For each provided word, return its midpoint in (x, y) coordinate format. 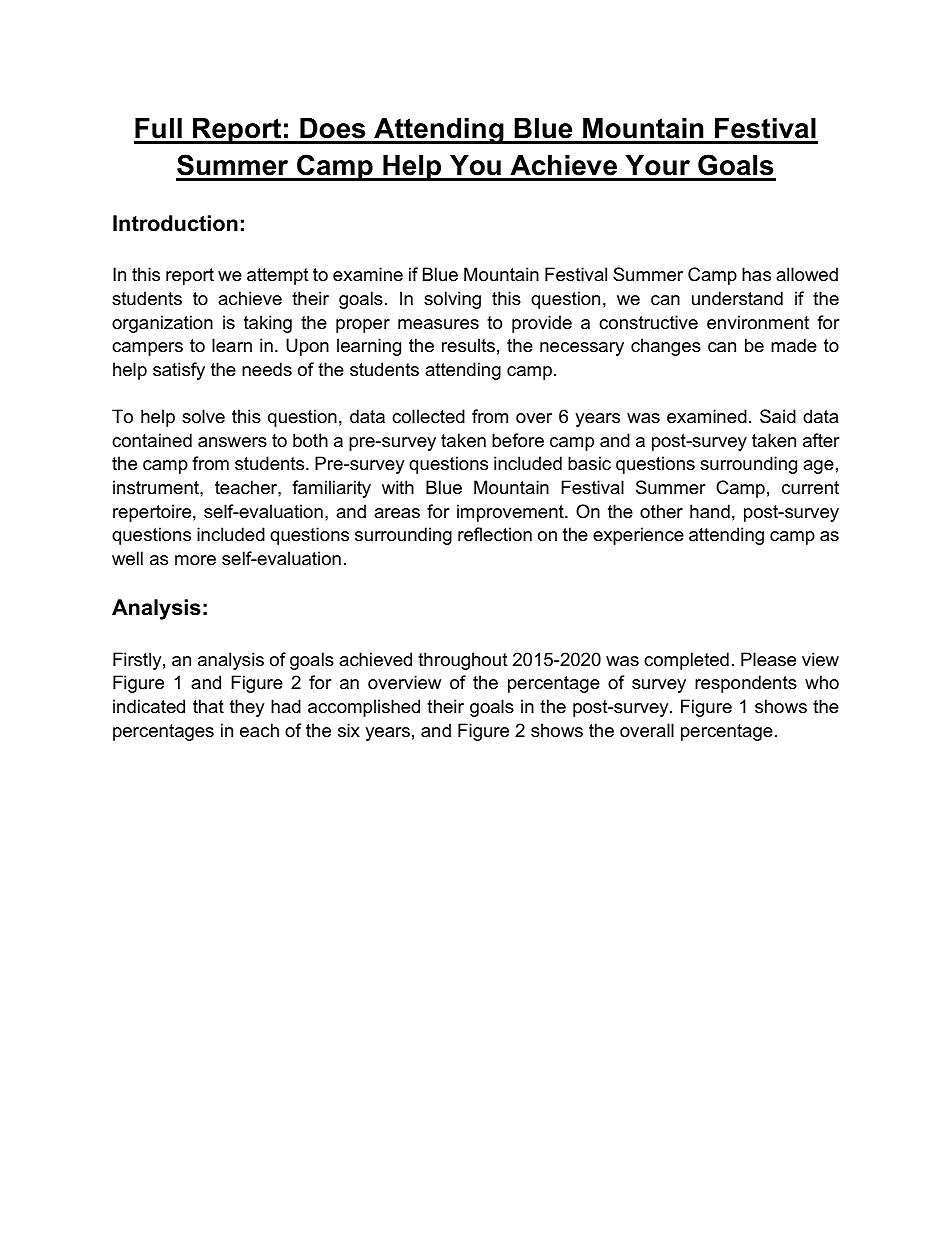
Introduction (175, 223)
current (810, 488)
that (208, 706)
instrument (157, 487)
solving (452, 300)
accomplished (364, 708)
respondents (746, 684)
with (398, 487)
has (756, 274)
